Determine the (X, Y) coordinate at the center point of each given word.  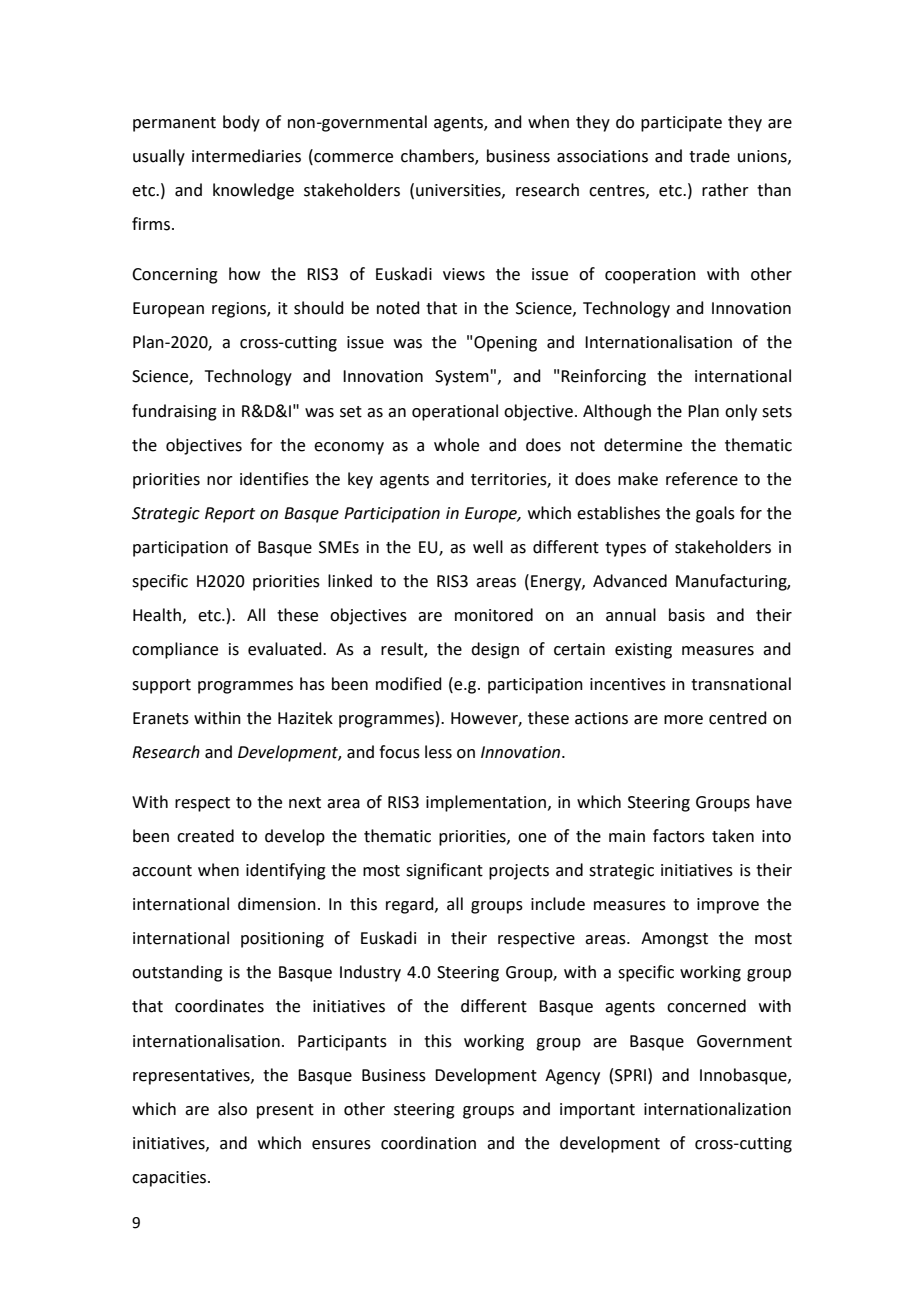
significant (444, 871)
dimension (277, 904)
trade (709, 156)
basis (687, 615)
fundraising (174, 412)
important (597, 1111)
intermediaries (246, 156)
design (495, 650)
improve (728, 906)
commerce (352, 159)
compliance (175, 650)
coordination (428, 1143)
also (232, 1109)
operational (455, 412)
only (741, 412)
